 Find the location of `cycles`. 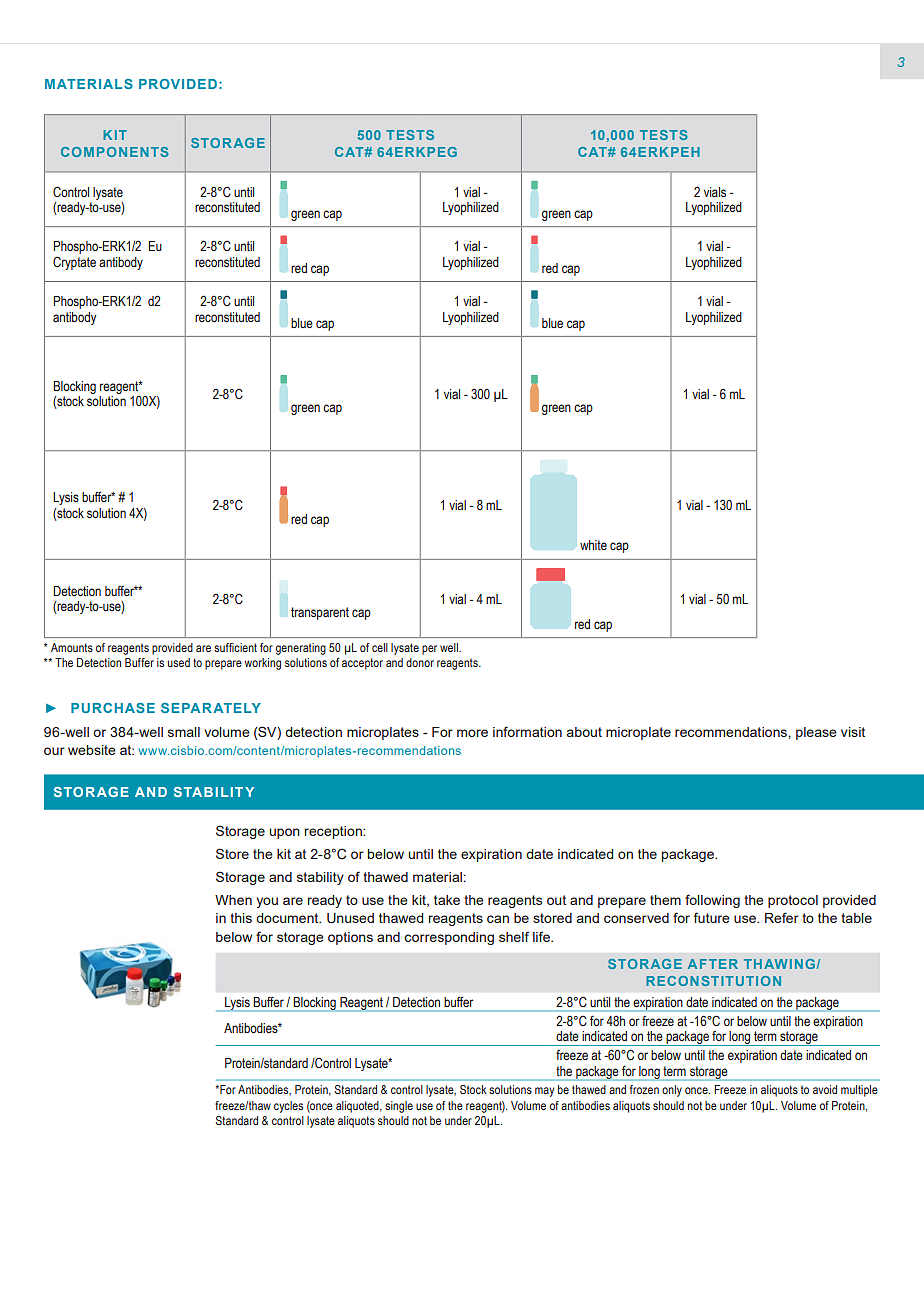

cycles is located at coordinates (288, 1107).
